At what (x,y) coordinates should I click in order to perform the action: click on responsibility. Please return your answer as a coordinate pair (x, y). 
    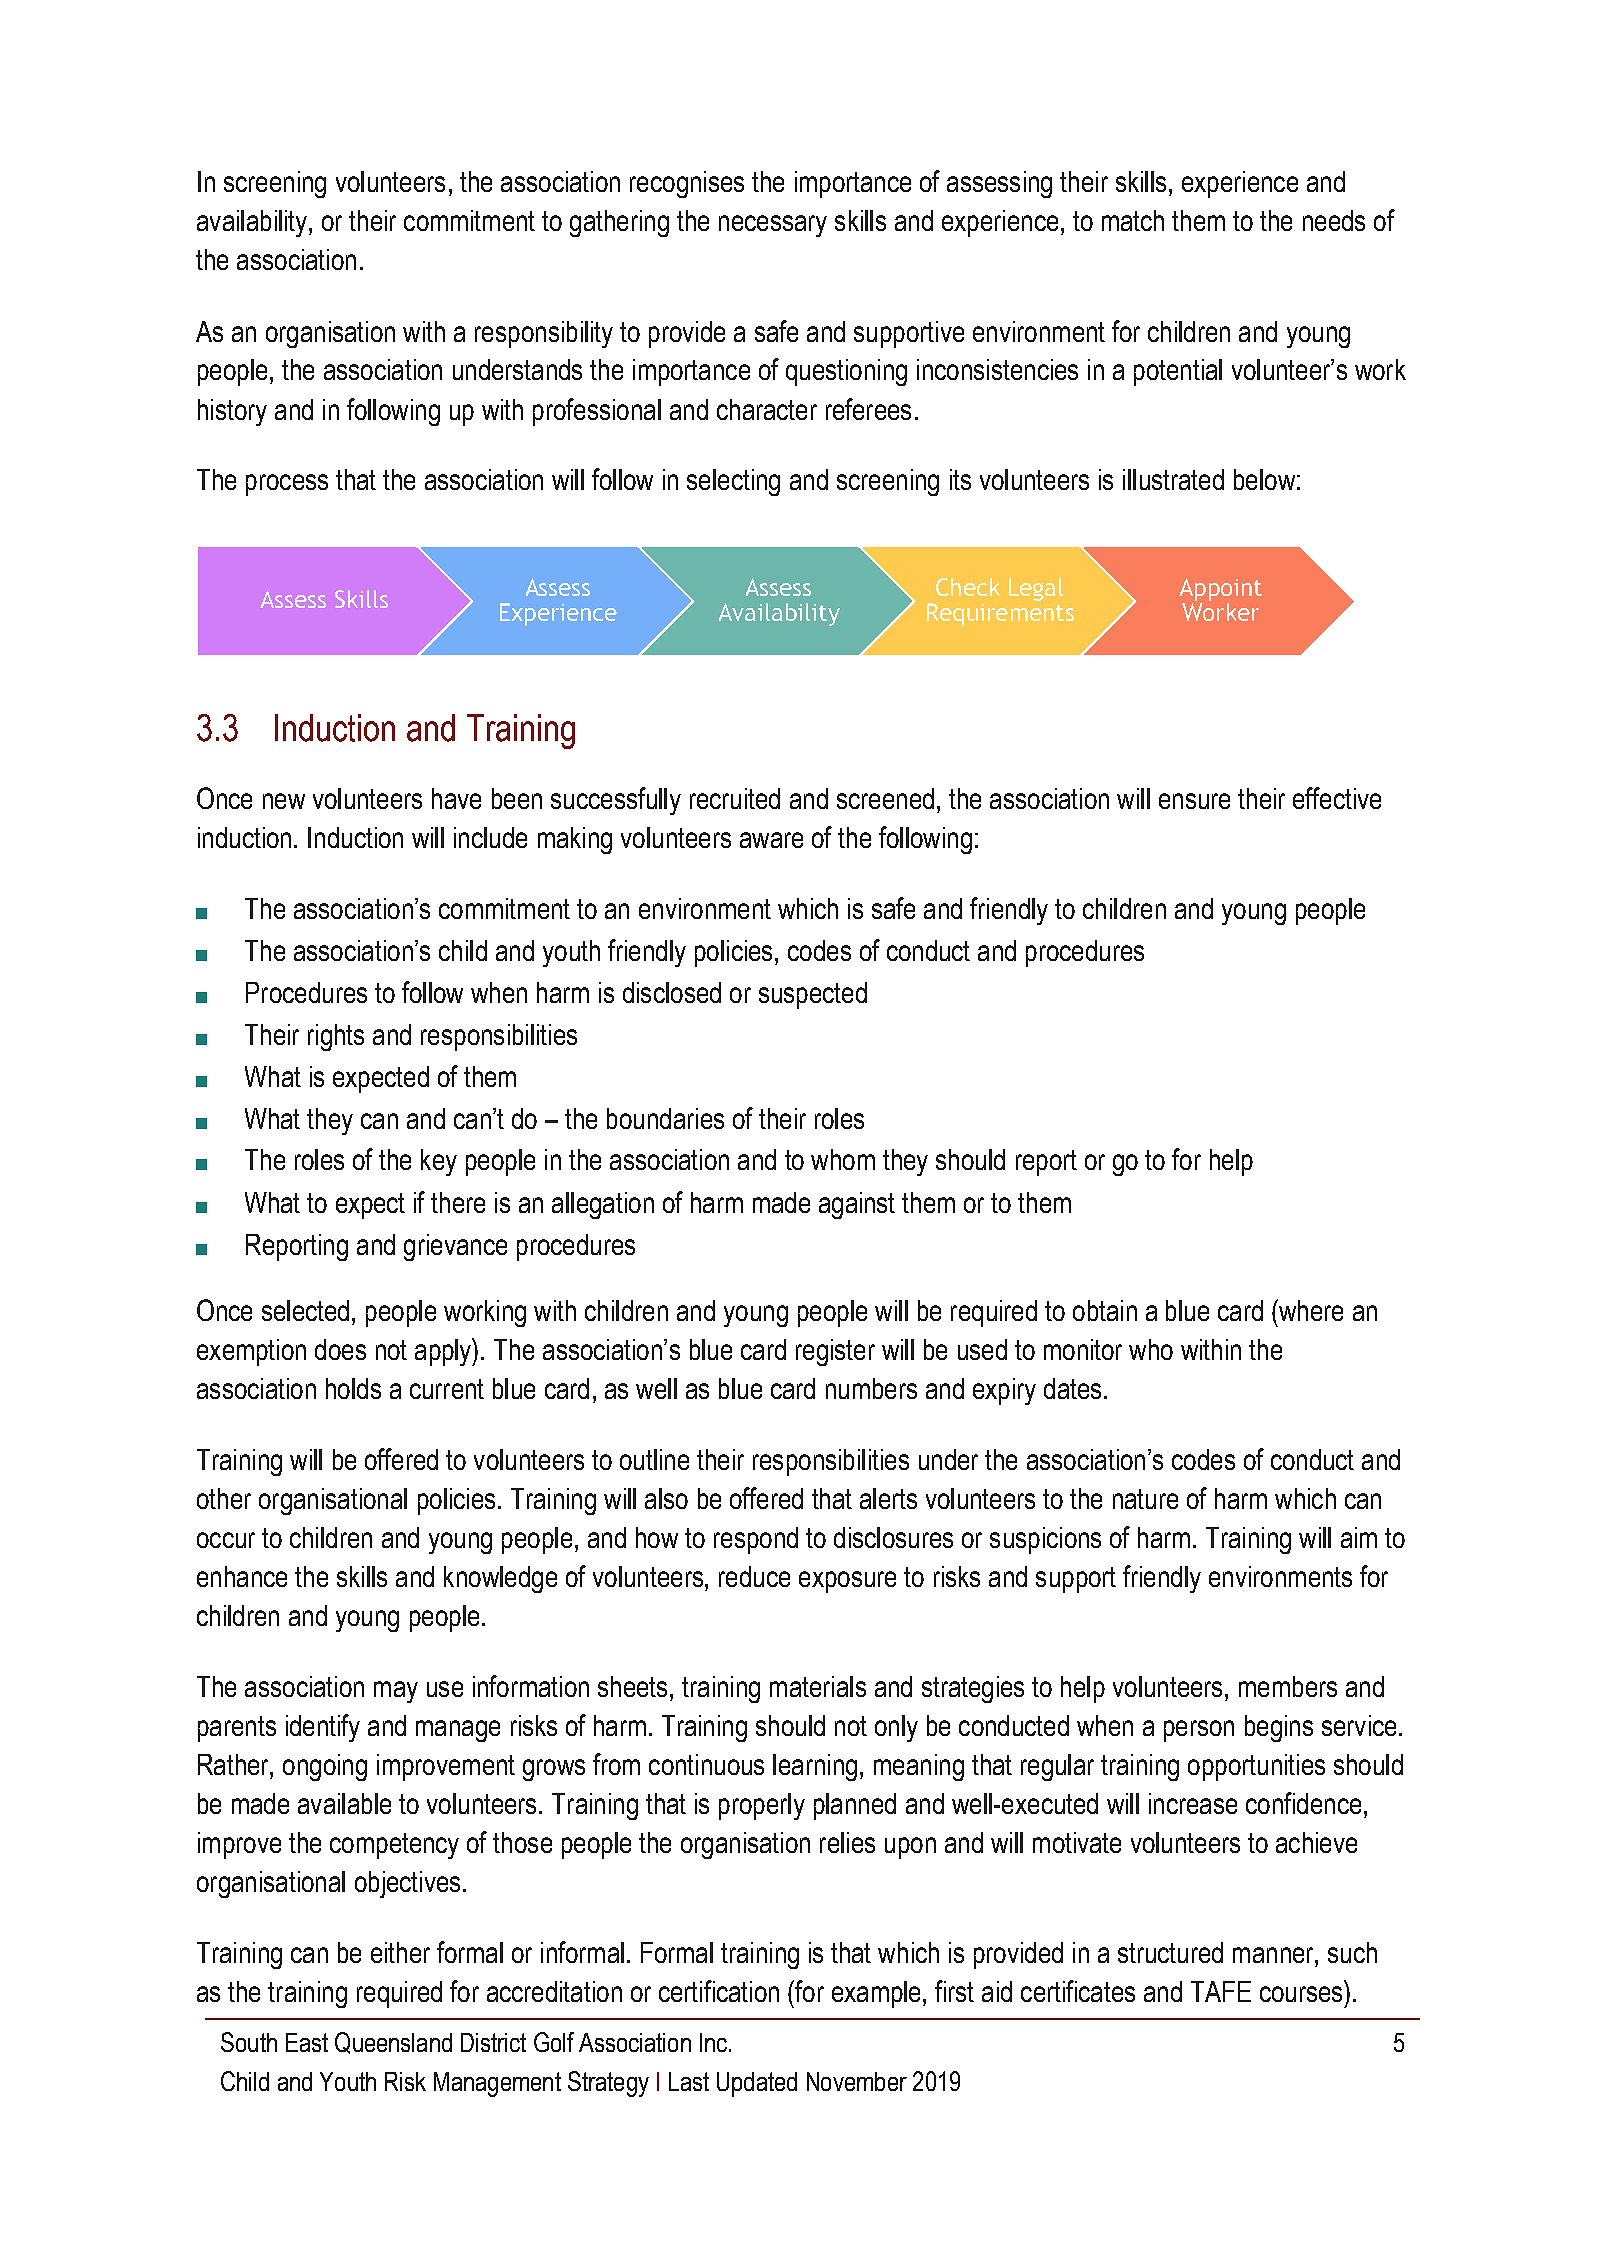
    Looking at the image, I should click on (544, 334).
